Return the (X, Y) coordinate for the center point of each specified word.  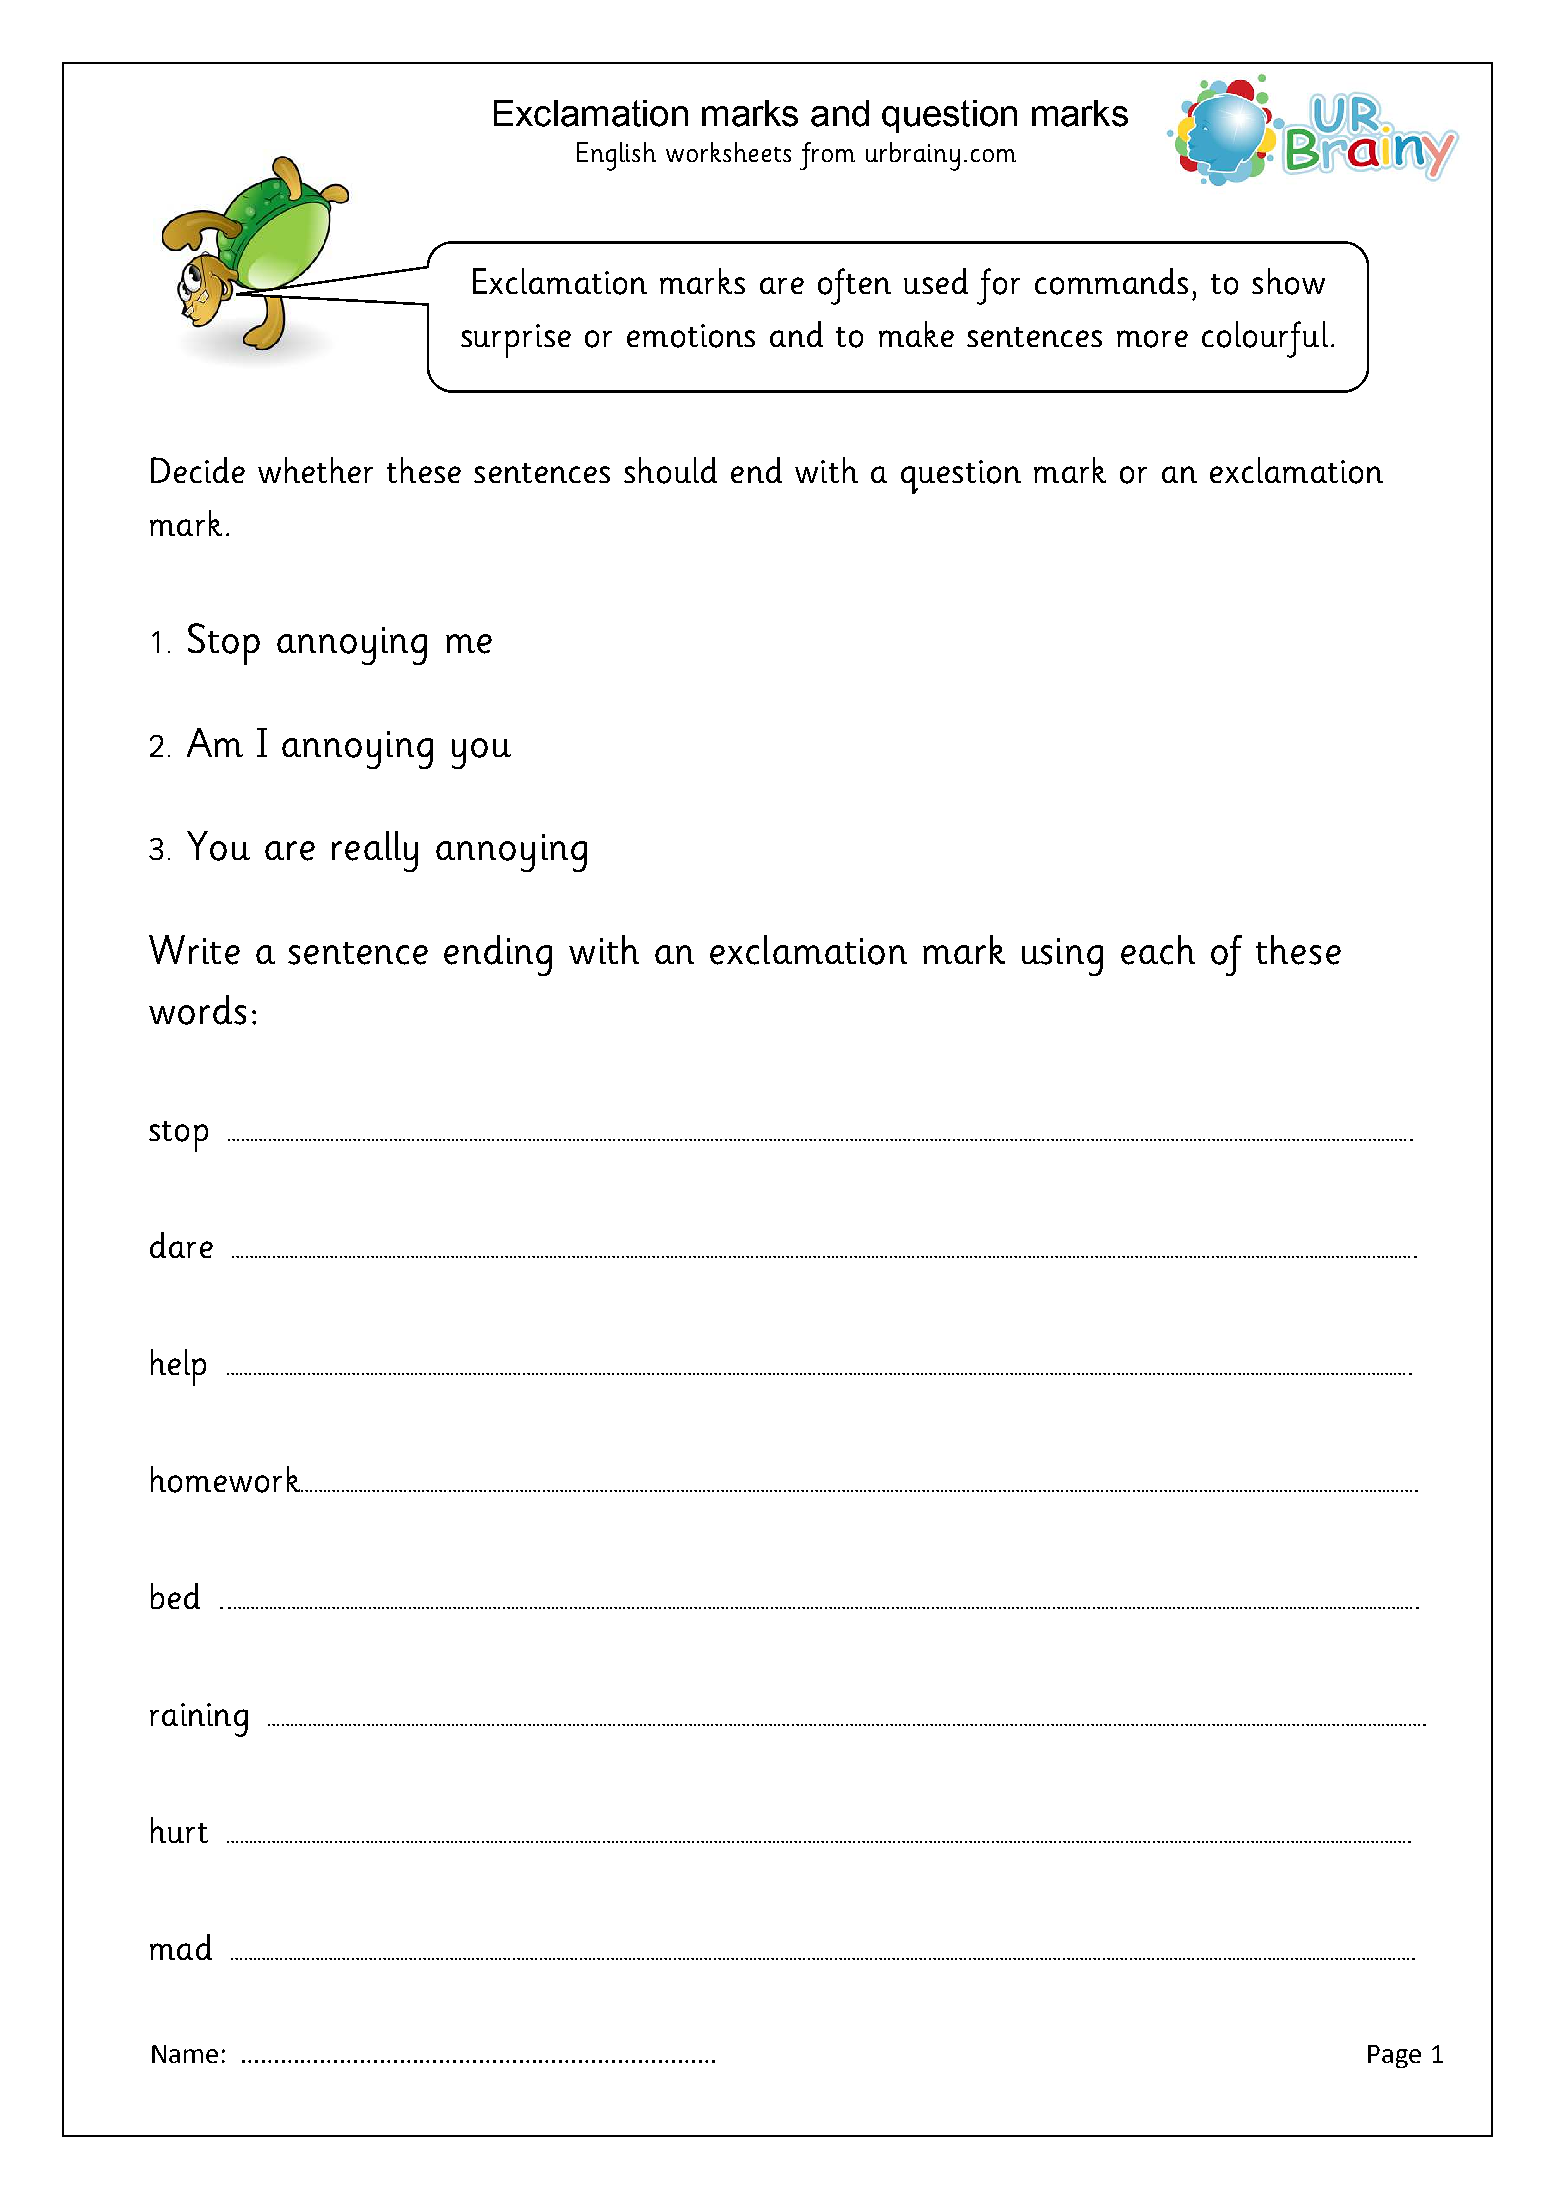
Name (185, 2054)
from (827, 156)
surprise (516, 341)
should (670, 470)
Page (1394, 2056)
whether (315, 470)
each (1158, 950)
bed (175, 1596)
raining (199, 1720)
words (197, 1010)
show (1288, 281)
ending (498, 955)
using (1062, 957)
